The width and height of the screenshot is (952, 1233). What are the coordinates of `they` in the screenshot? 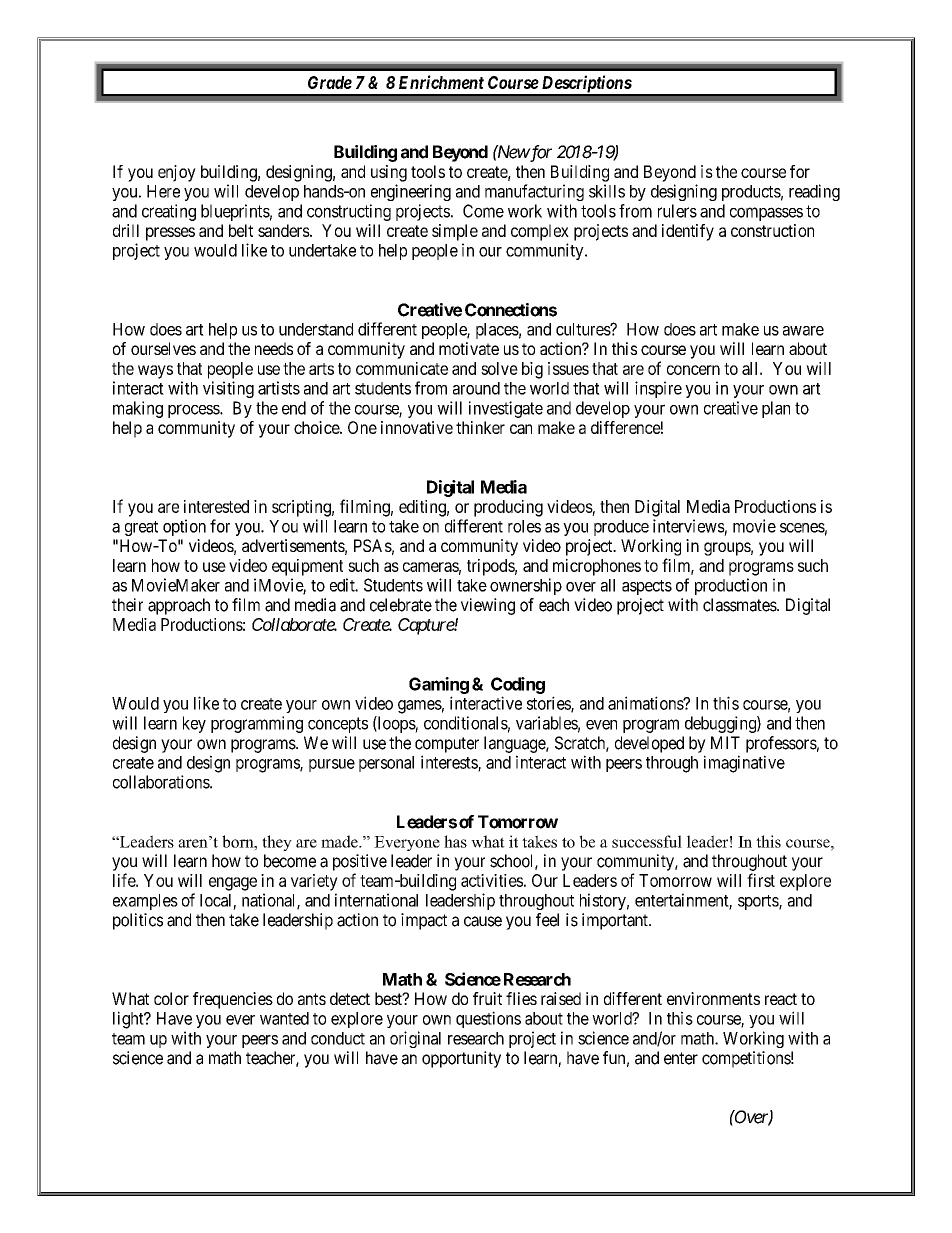 It's located at (277, 843).
